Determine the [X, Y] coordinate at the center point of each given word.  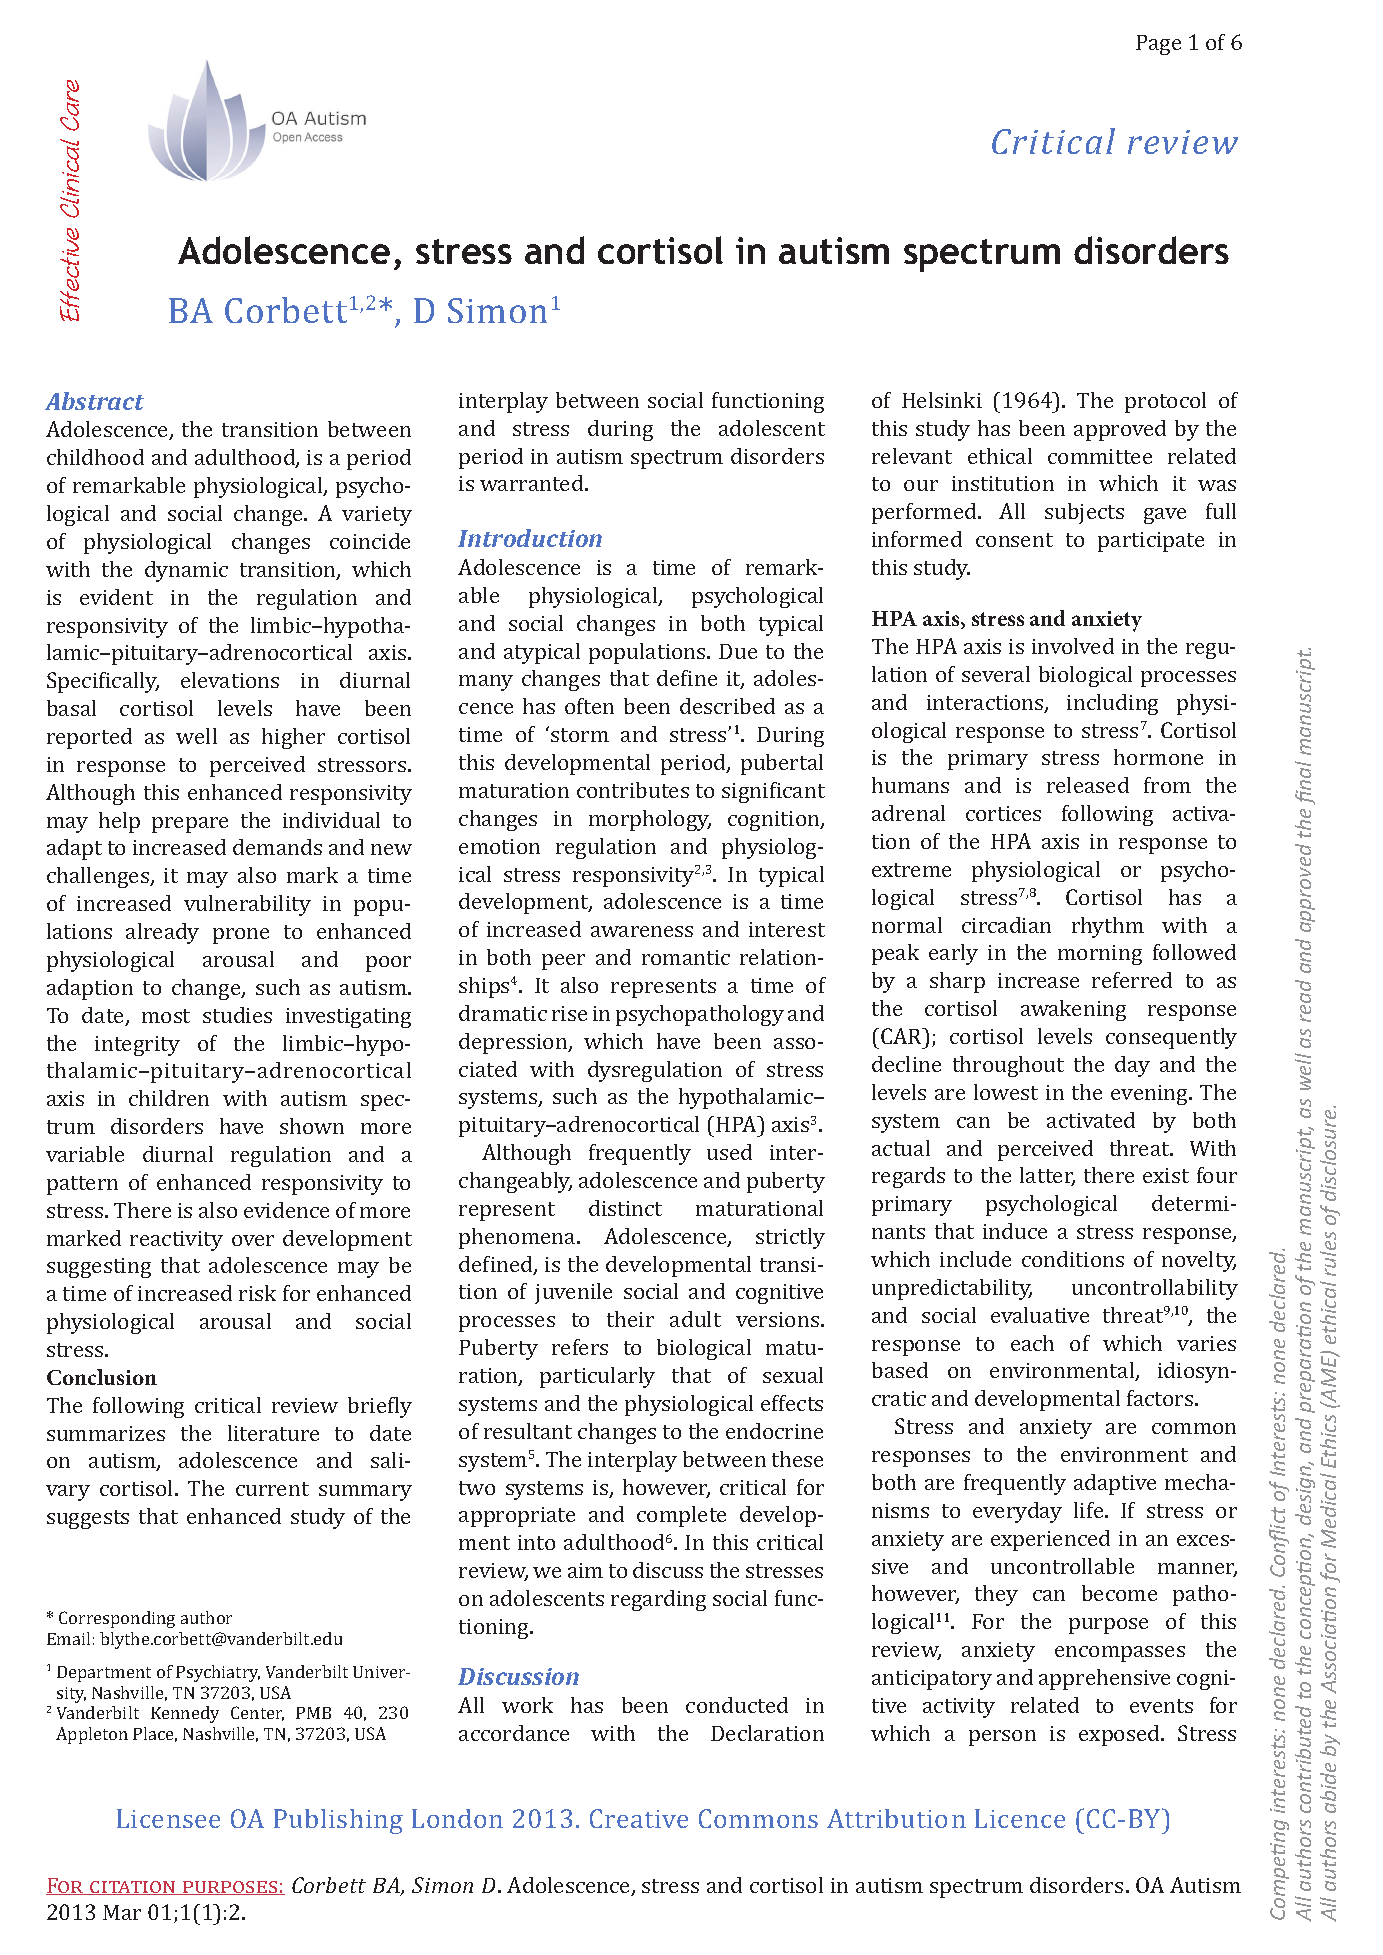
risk [257, 1293]
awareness [642, 931]
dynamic [186, 571]
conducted [737, 1705]
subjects [1084, 513]
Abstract [94, 401]
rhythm [1108, 927]
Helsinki [942, 400]
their [630, 1319]
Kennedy [185, 1714]
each [1032, 1343]
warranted [533, 483]
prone [241, 936]
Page [1158, 45]
